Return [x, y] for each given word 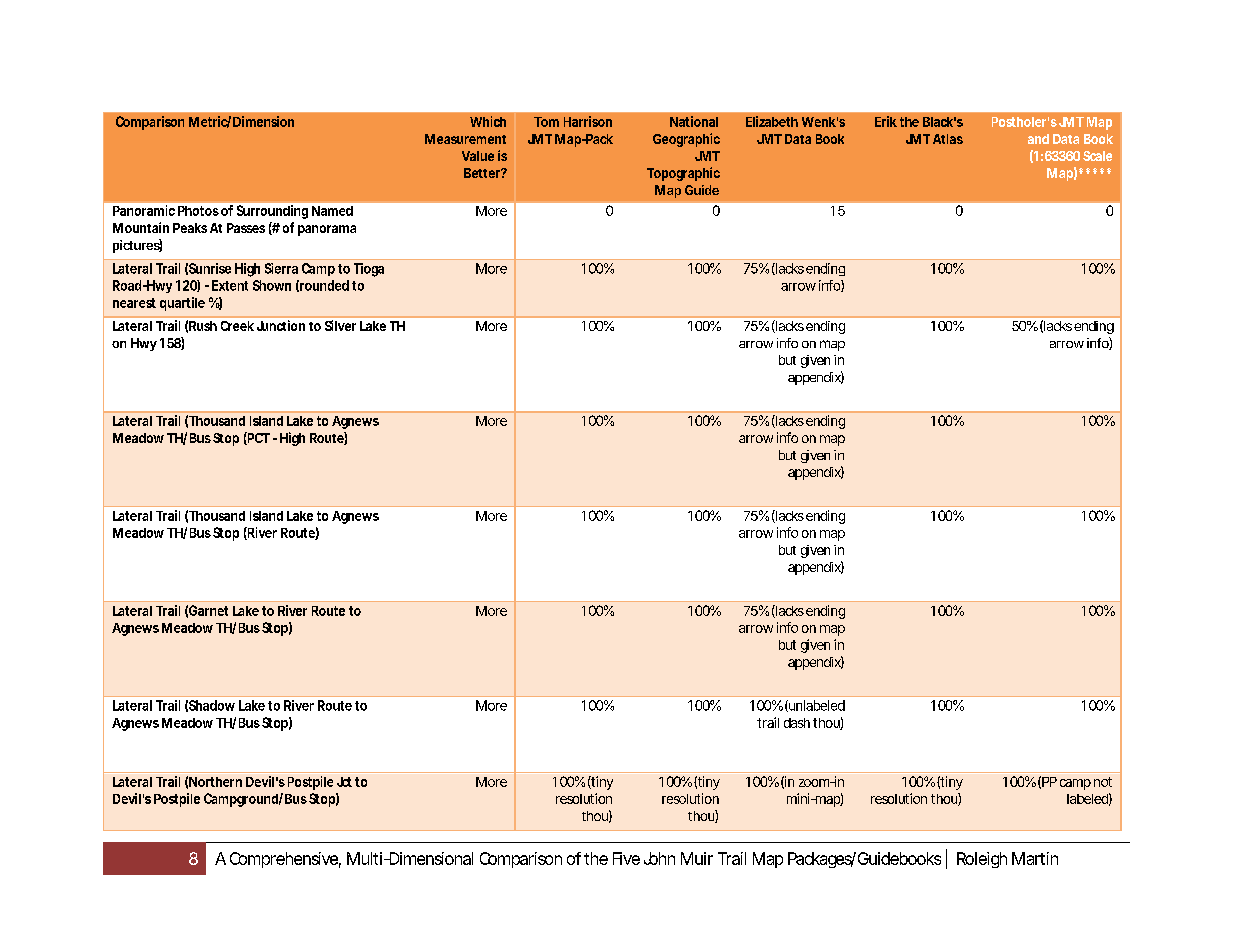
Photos [198, 211]
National [694, 121]
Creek [237, 326]
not [1103, 782]
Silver [340, 325]
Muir [697, 858]
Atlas [948, 139]
